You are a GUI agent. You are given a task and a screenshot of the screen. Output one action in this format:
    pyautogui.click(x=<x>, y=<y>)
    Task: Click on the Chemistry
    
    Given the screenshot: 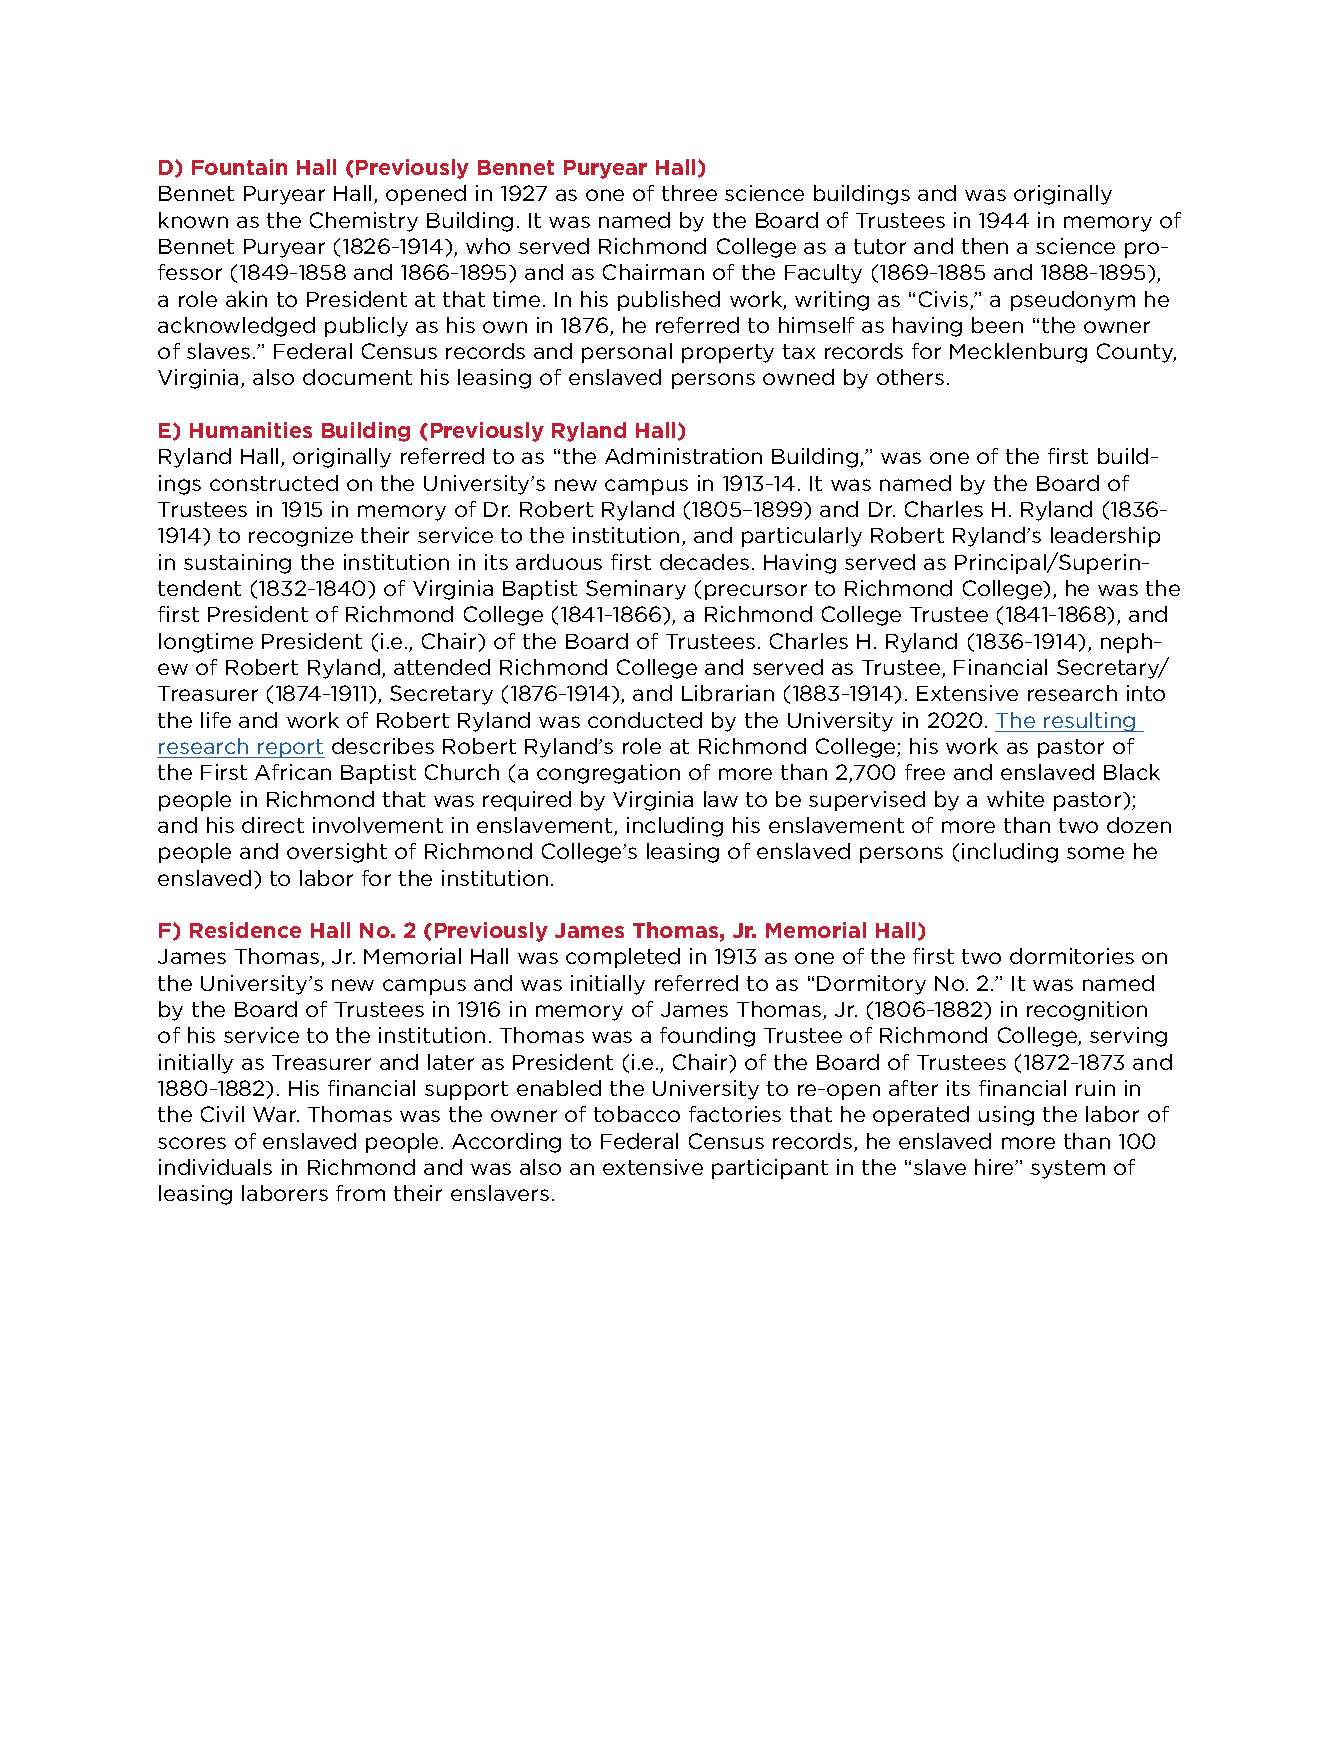 What is the action you would take?
    pyautogui.click(x=364, y=222)
